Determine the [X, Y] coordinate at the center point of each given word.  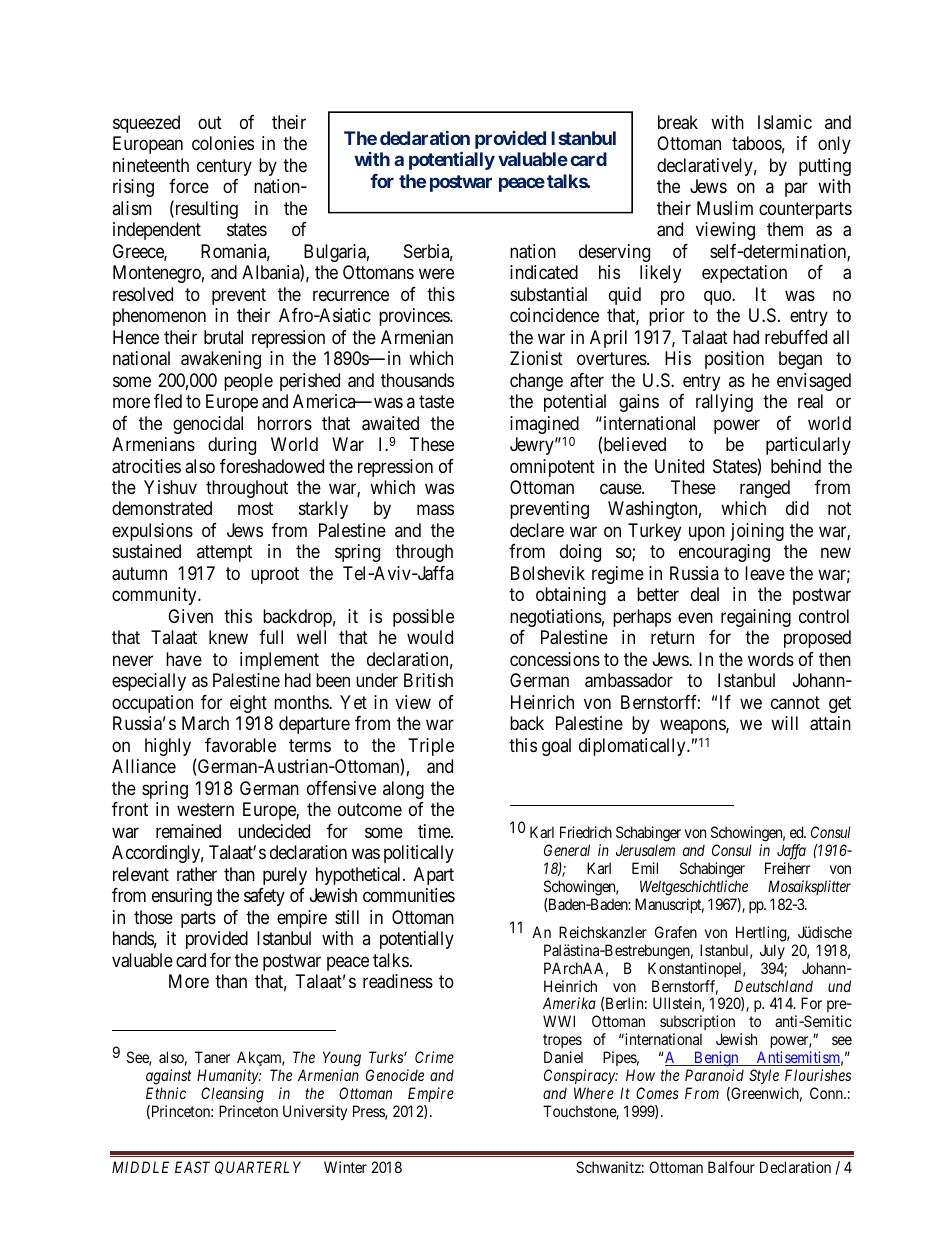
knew [228, 637]
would [430, 637]
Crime [434, 1057]
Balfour [731, 1167]
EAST [192, 1167]
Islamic [785, 122]
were [436, 274]
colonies [223, 143]
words [771, 659]
